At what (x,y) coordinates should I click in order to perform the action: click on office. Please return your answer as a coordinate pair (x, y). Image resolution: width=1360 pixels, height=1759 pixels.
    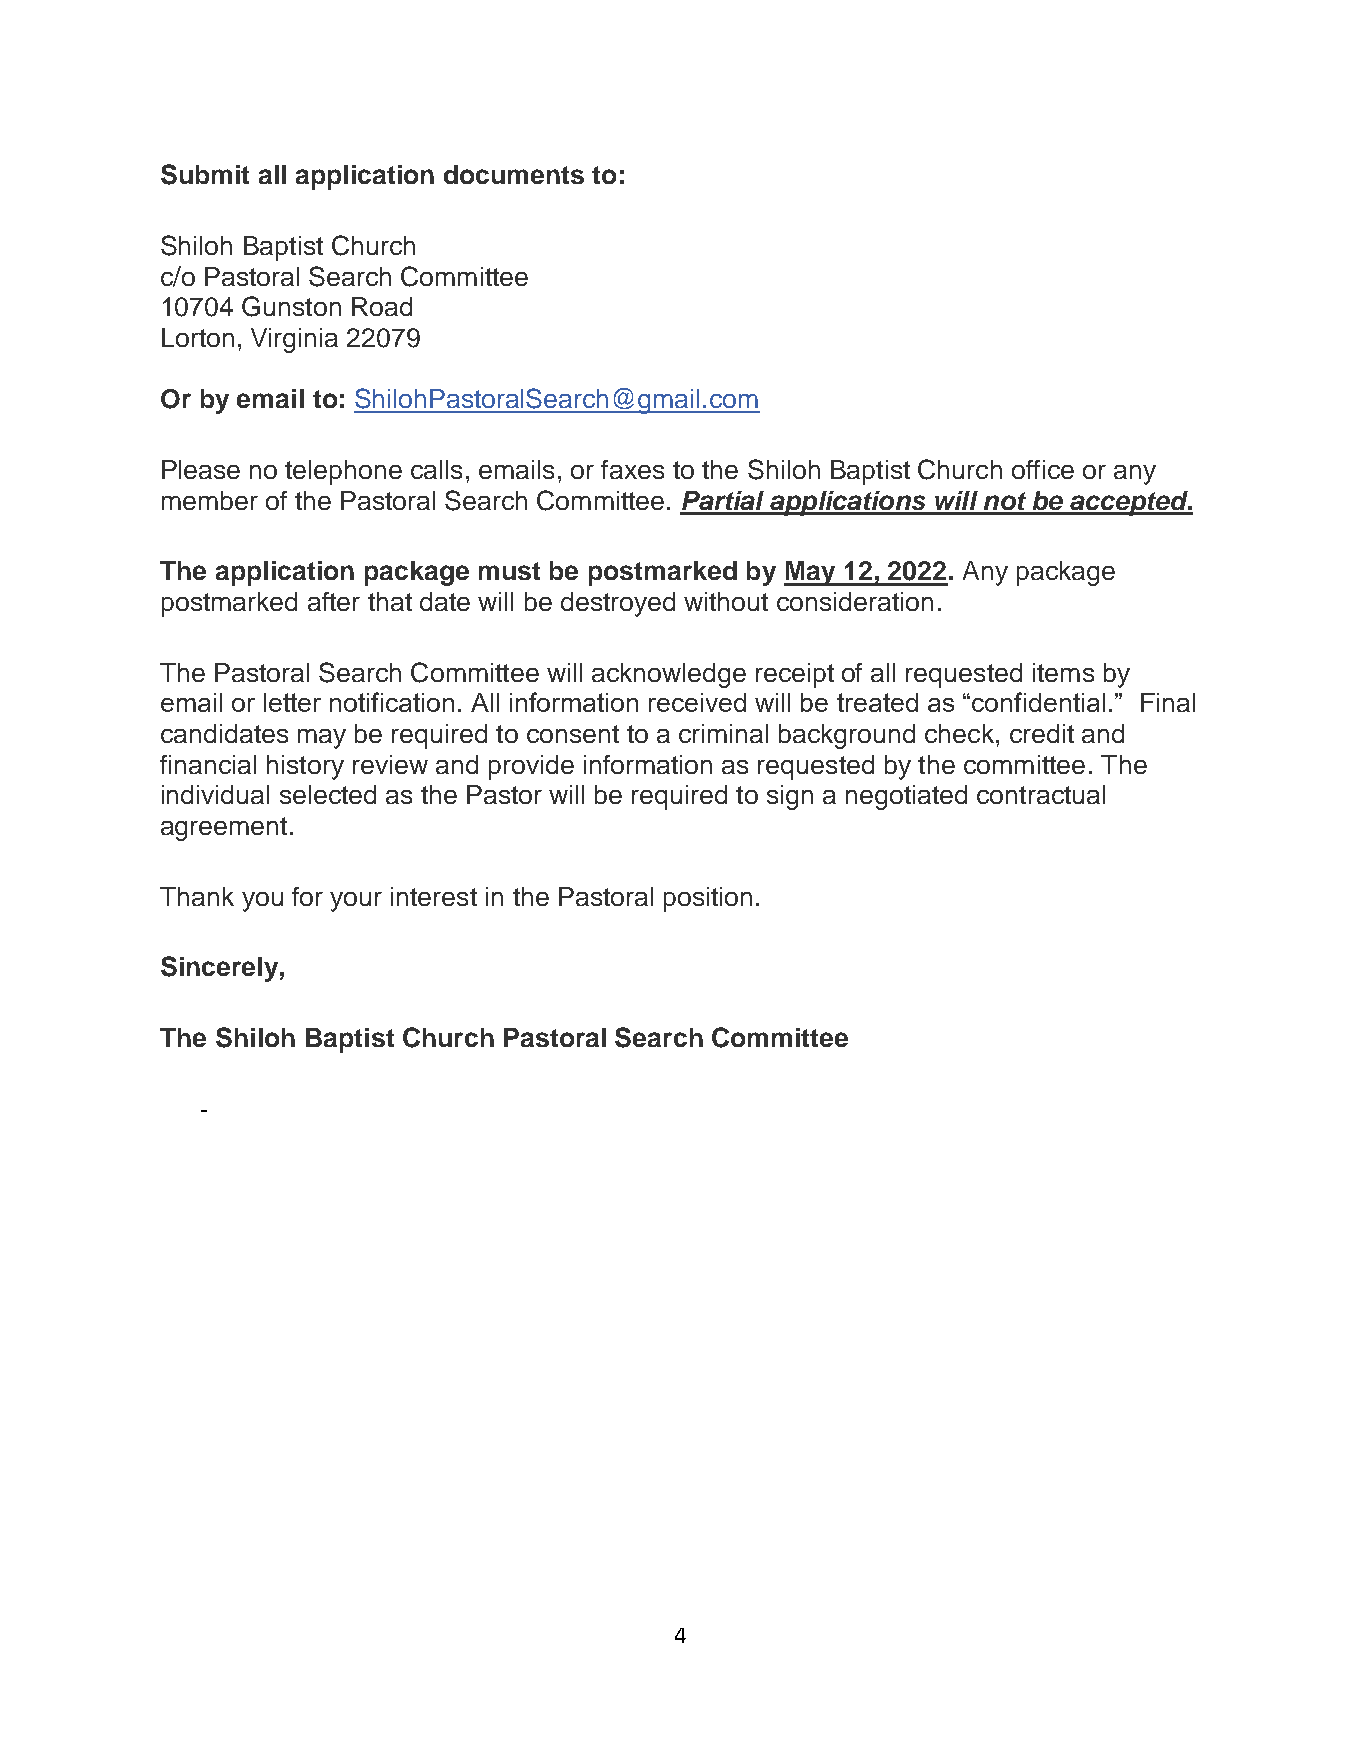
    Looking at the image, I should click on (1043, 469).
